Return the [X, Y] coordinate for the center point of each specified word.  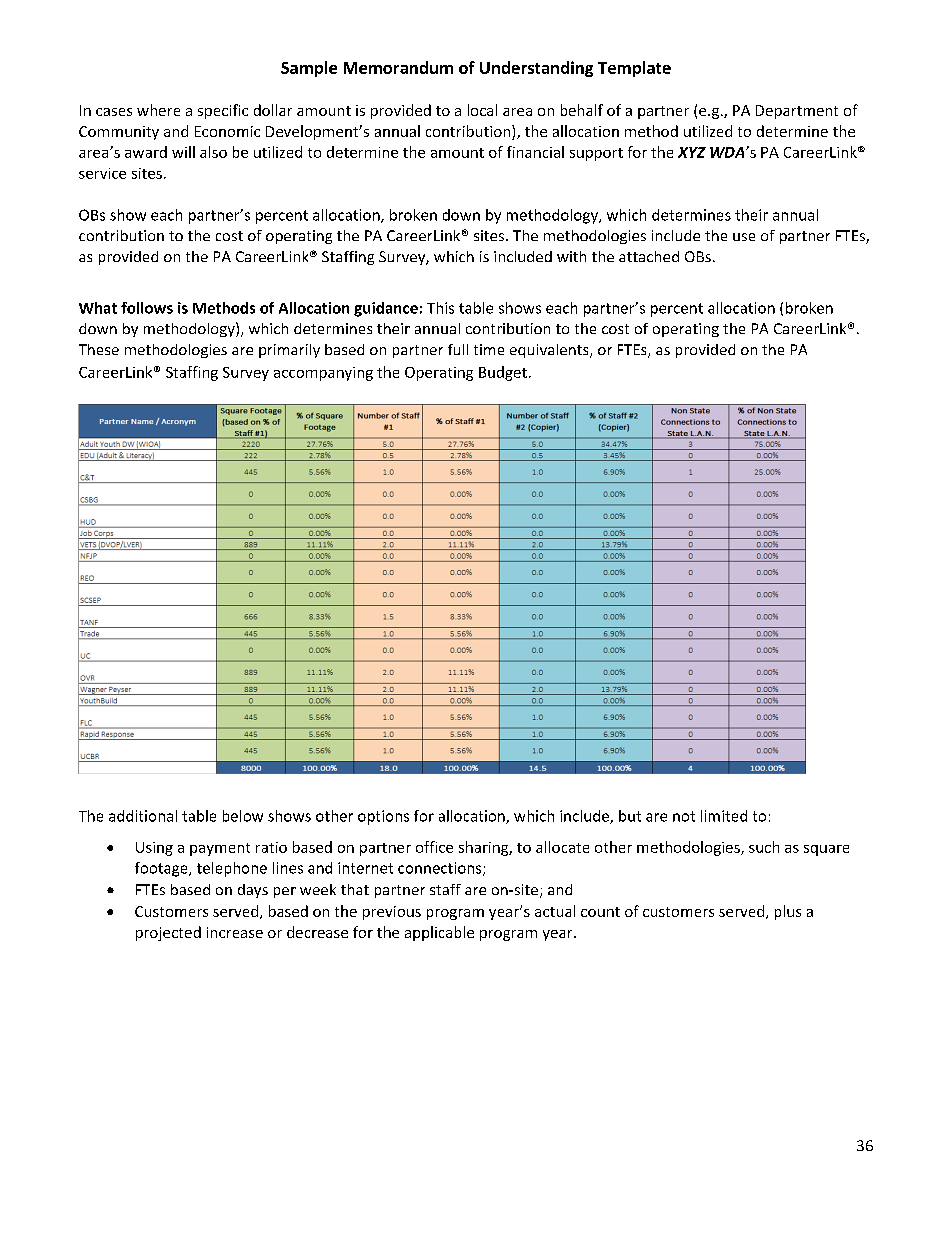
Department [797, 112]
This [440, 308]
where [158, 110]
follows [147, 308]
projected [168, 933]
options [383, 817]
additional [143, 816]
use [744, 237]
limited [724, 816]
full [458, 349]
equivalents [550, 351]
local [482, 110]
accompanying [323, 374]
